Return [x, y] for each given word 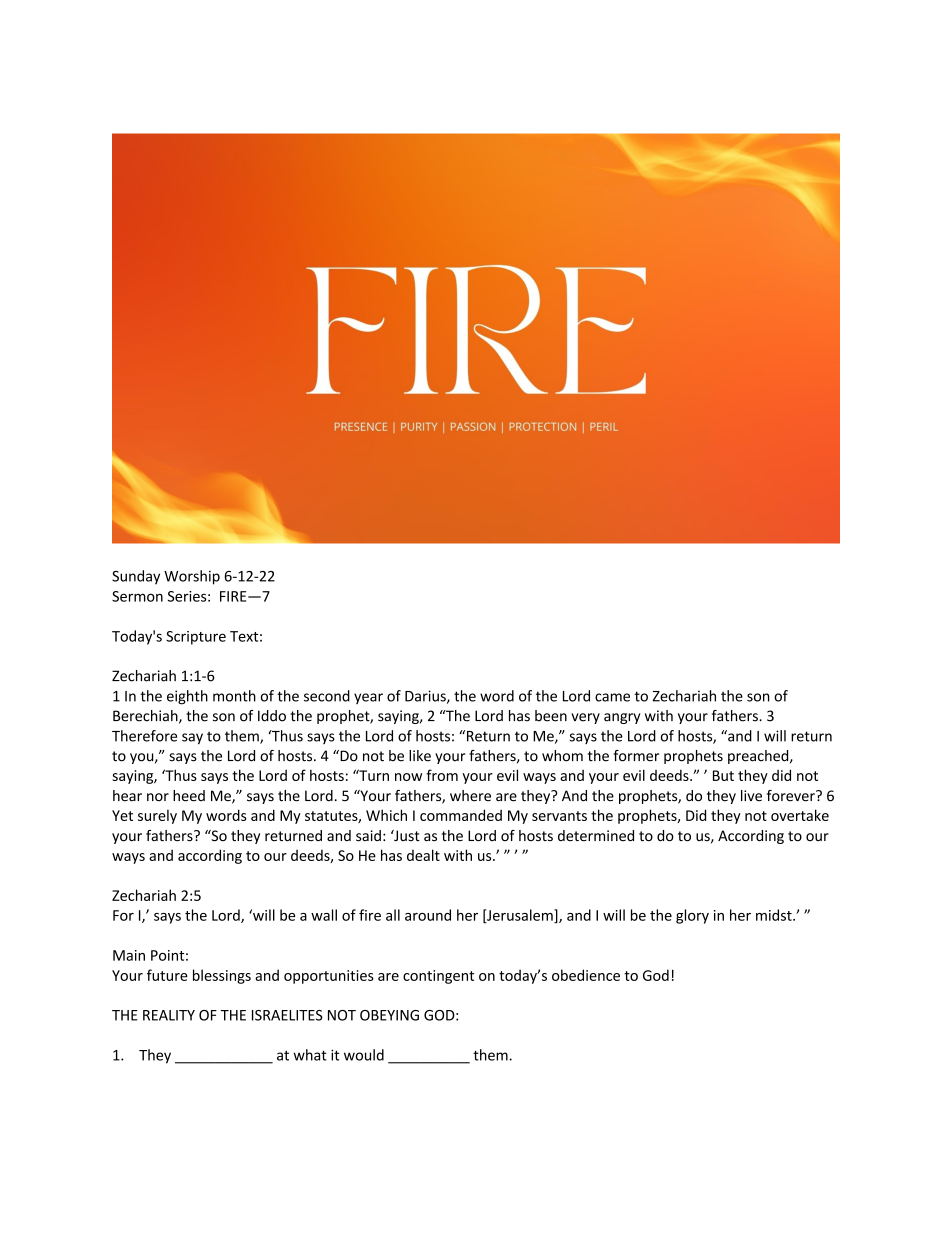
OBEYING [389, 1015]
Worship [192, 577]
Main [129, 955]
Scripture [196, 638]
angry [622, 718]
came [612, 697]
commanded [461, 815]
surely [157, 816]
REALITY [169, 1015]
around [428, 915]
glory [692, 916]
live [751, 796]
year [368, 698]
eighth [187, 697]
